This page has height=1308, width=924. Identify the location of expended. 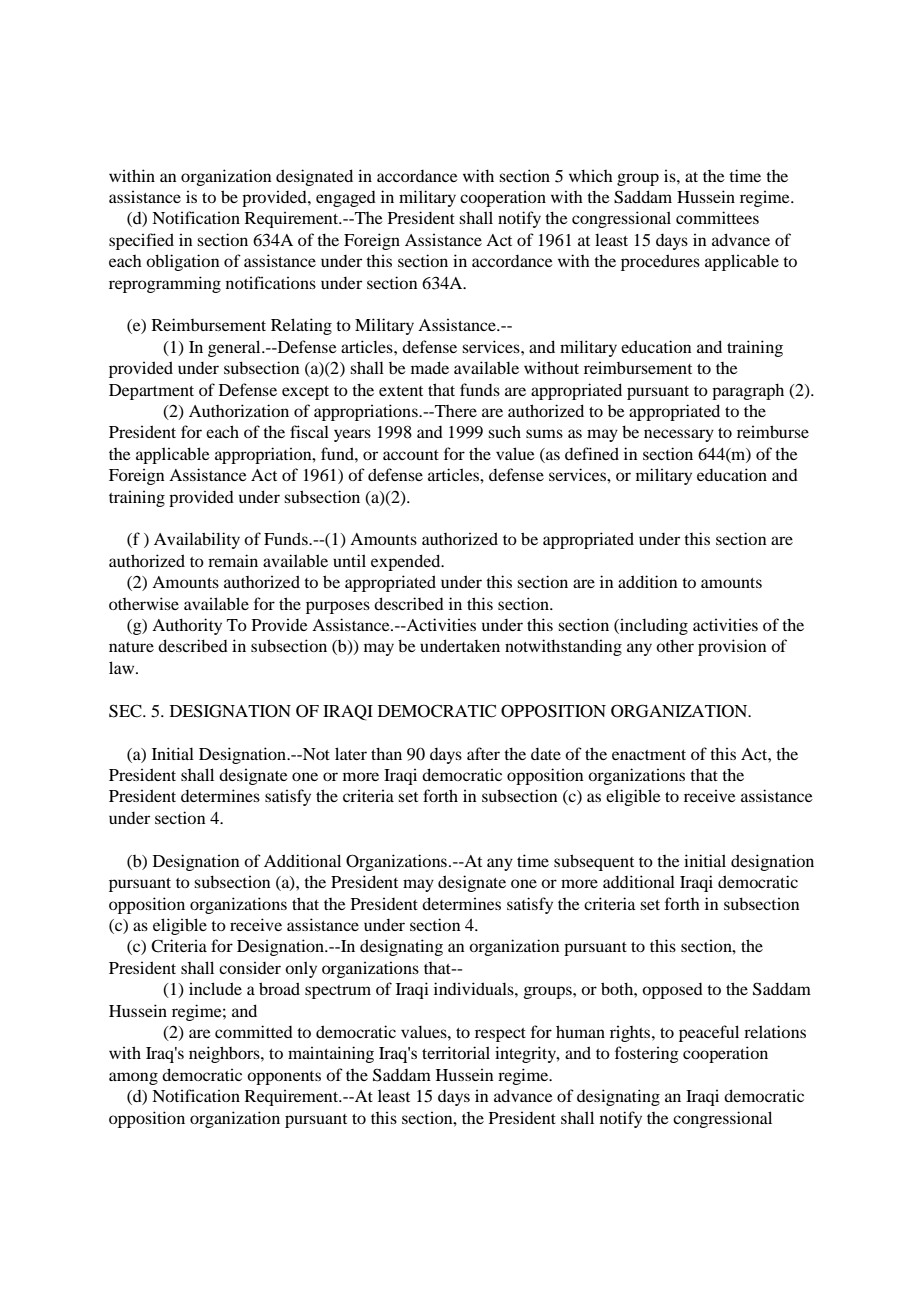
(407, 562).
